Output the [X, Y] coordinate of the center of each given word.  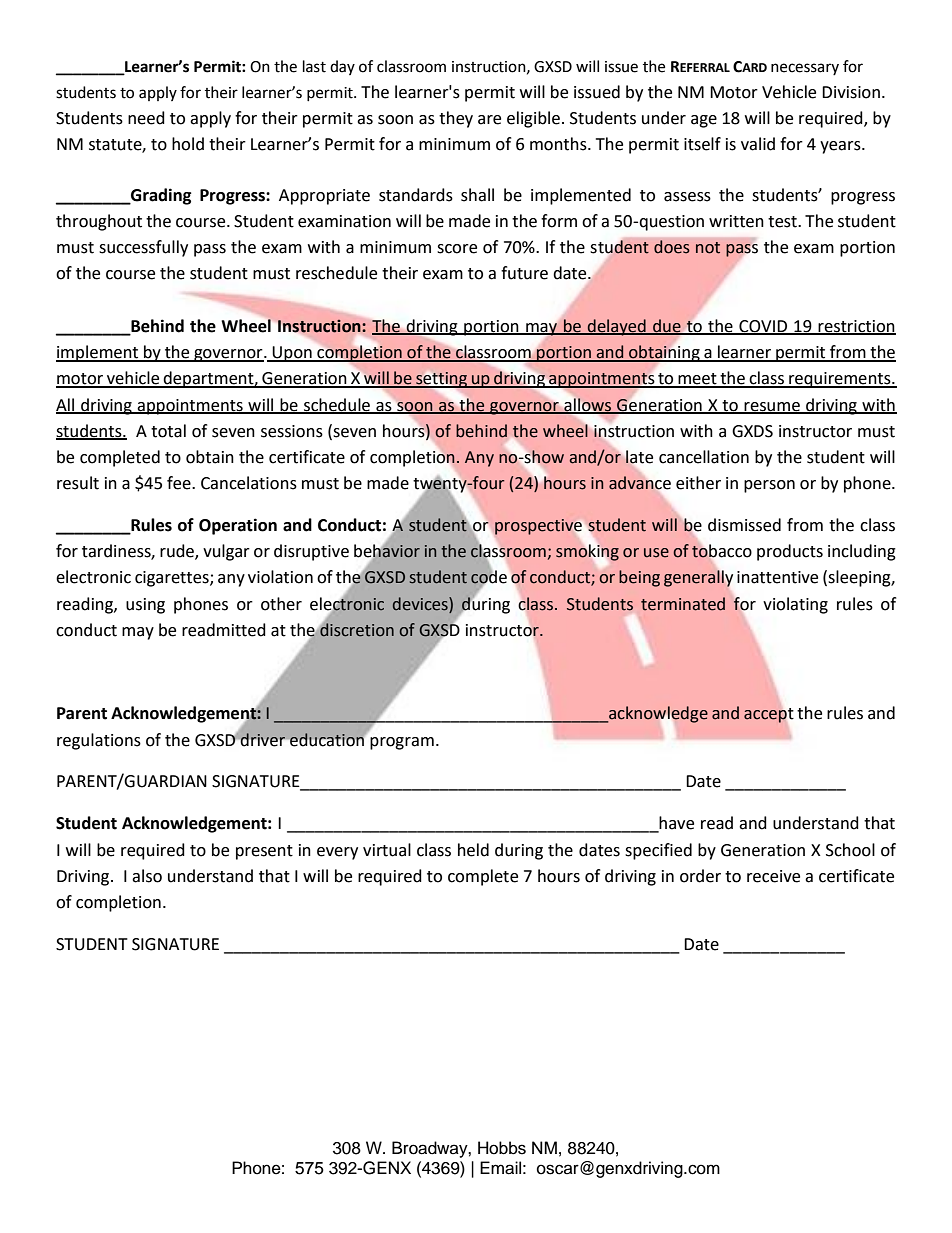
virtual [387, 850]
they [456, 119]
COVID [763, 327]
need [146, 118]
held [473, 850]
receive [773, 876]
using [145, 606]
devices [421, 604]
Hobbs [502, 1148]
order [700, 876]
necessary [805, 69]
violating [795, 605]
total [168, 431]
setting [441, 381]
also [147, 876]
